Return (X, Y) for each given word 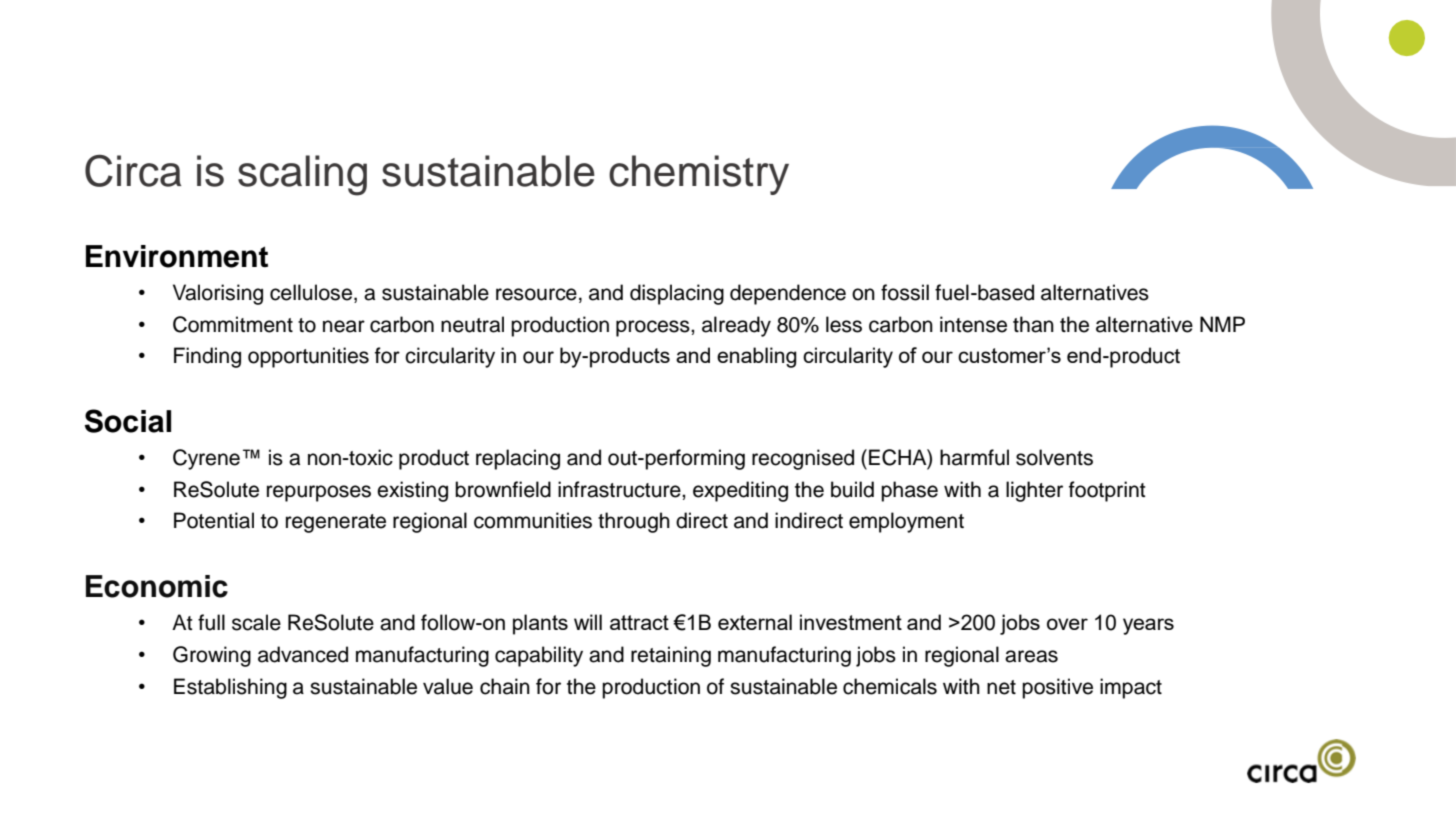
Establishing (230, 688)
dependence (788, 294)
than (1033, 324)
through (634, 522)
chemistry (699, 175)
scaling (302, 175)
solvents (1054, 457)
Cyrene (206, 459)
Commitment (233, 324)
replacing (518, 459)
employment (906, 522)
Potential (214, 520)
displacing (677, 294)
